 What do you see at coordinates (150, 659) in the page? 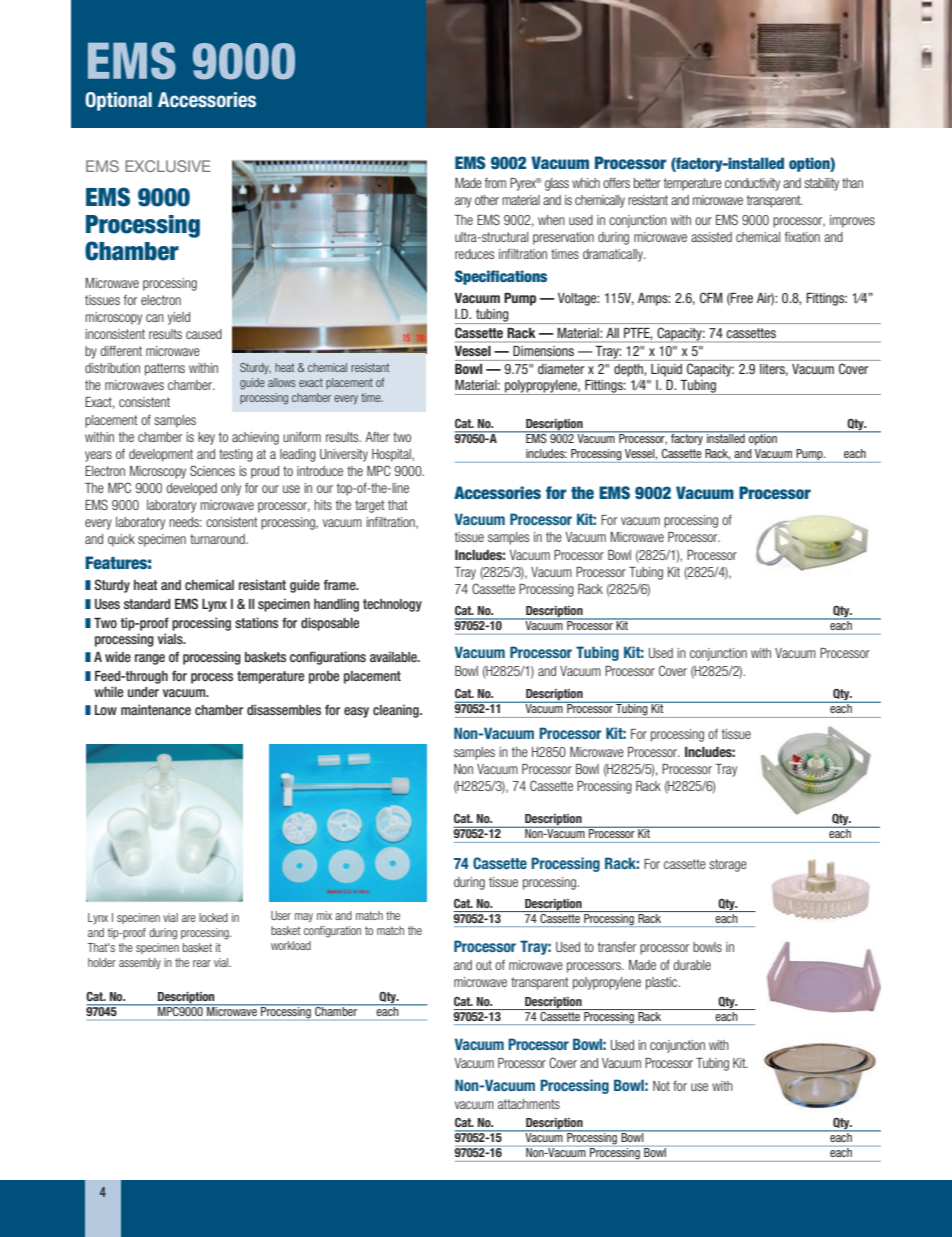
I see `range` at bounding box center [150, 659].
